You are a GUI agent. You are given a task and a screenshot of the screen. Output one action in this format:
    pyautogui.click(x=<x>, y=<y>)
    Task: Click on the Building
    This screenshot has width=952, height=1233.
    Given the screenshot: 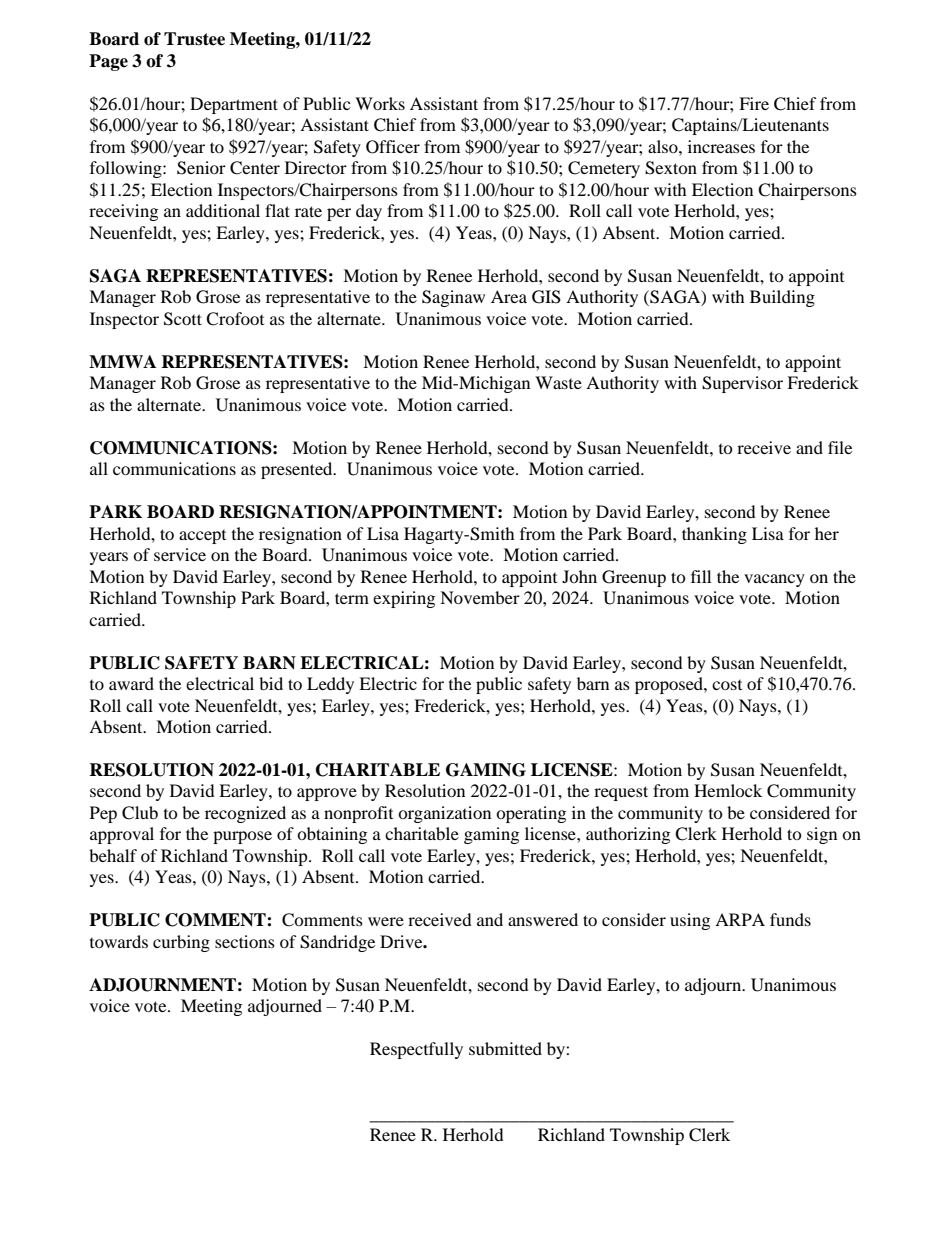 What is the action you would take?
    pyautogui.click(x=782, y=298)
